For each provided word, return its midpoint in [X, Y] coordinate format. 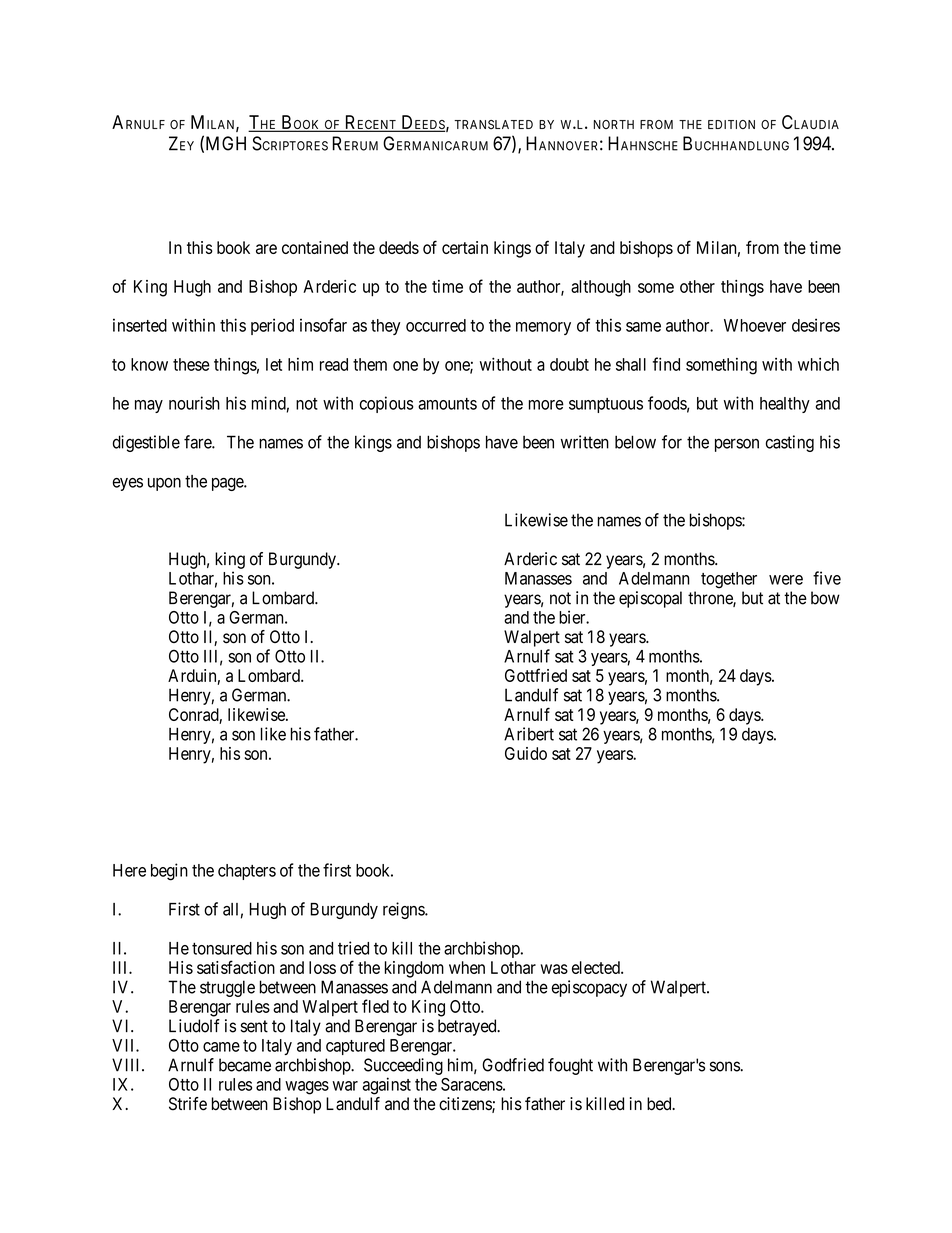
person [737, 445]
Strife [188, 1104]
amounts [447, 404]
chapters [247, 872]
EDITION [731, 124]
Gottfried [536, 675]
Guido [526, 753]
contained [315, 247]
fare [198, 442]
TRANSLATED [493, 125]
